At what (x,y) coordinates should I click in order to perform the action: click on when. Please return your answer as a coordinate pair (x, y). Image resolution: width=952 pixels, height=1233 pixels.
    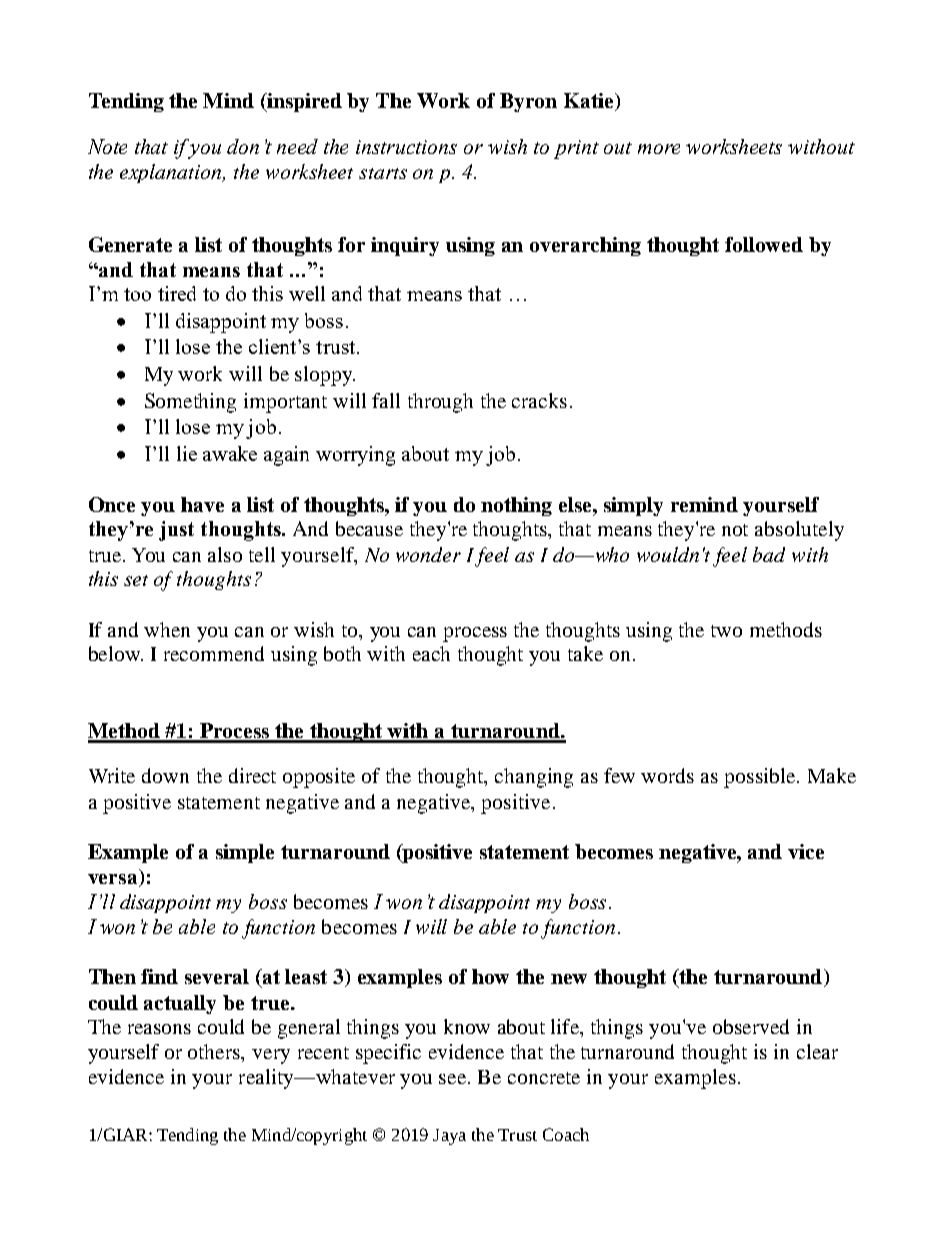
    Looking at the image, I should click on (167, 629).
